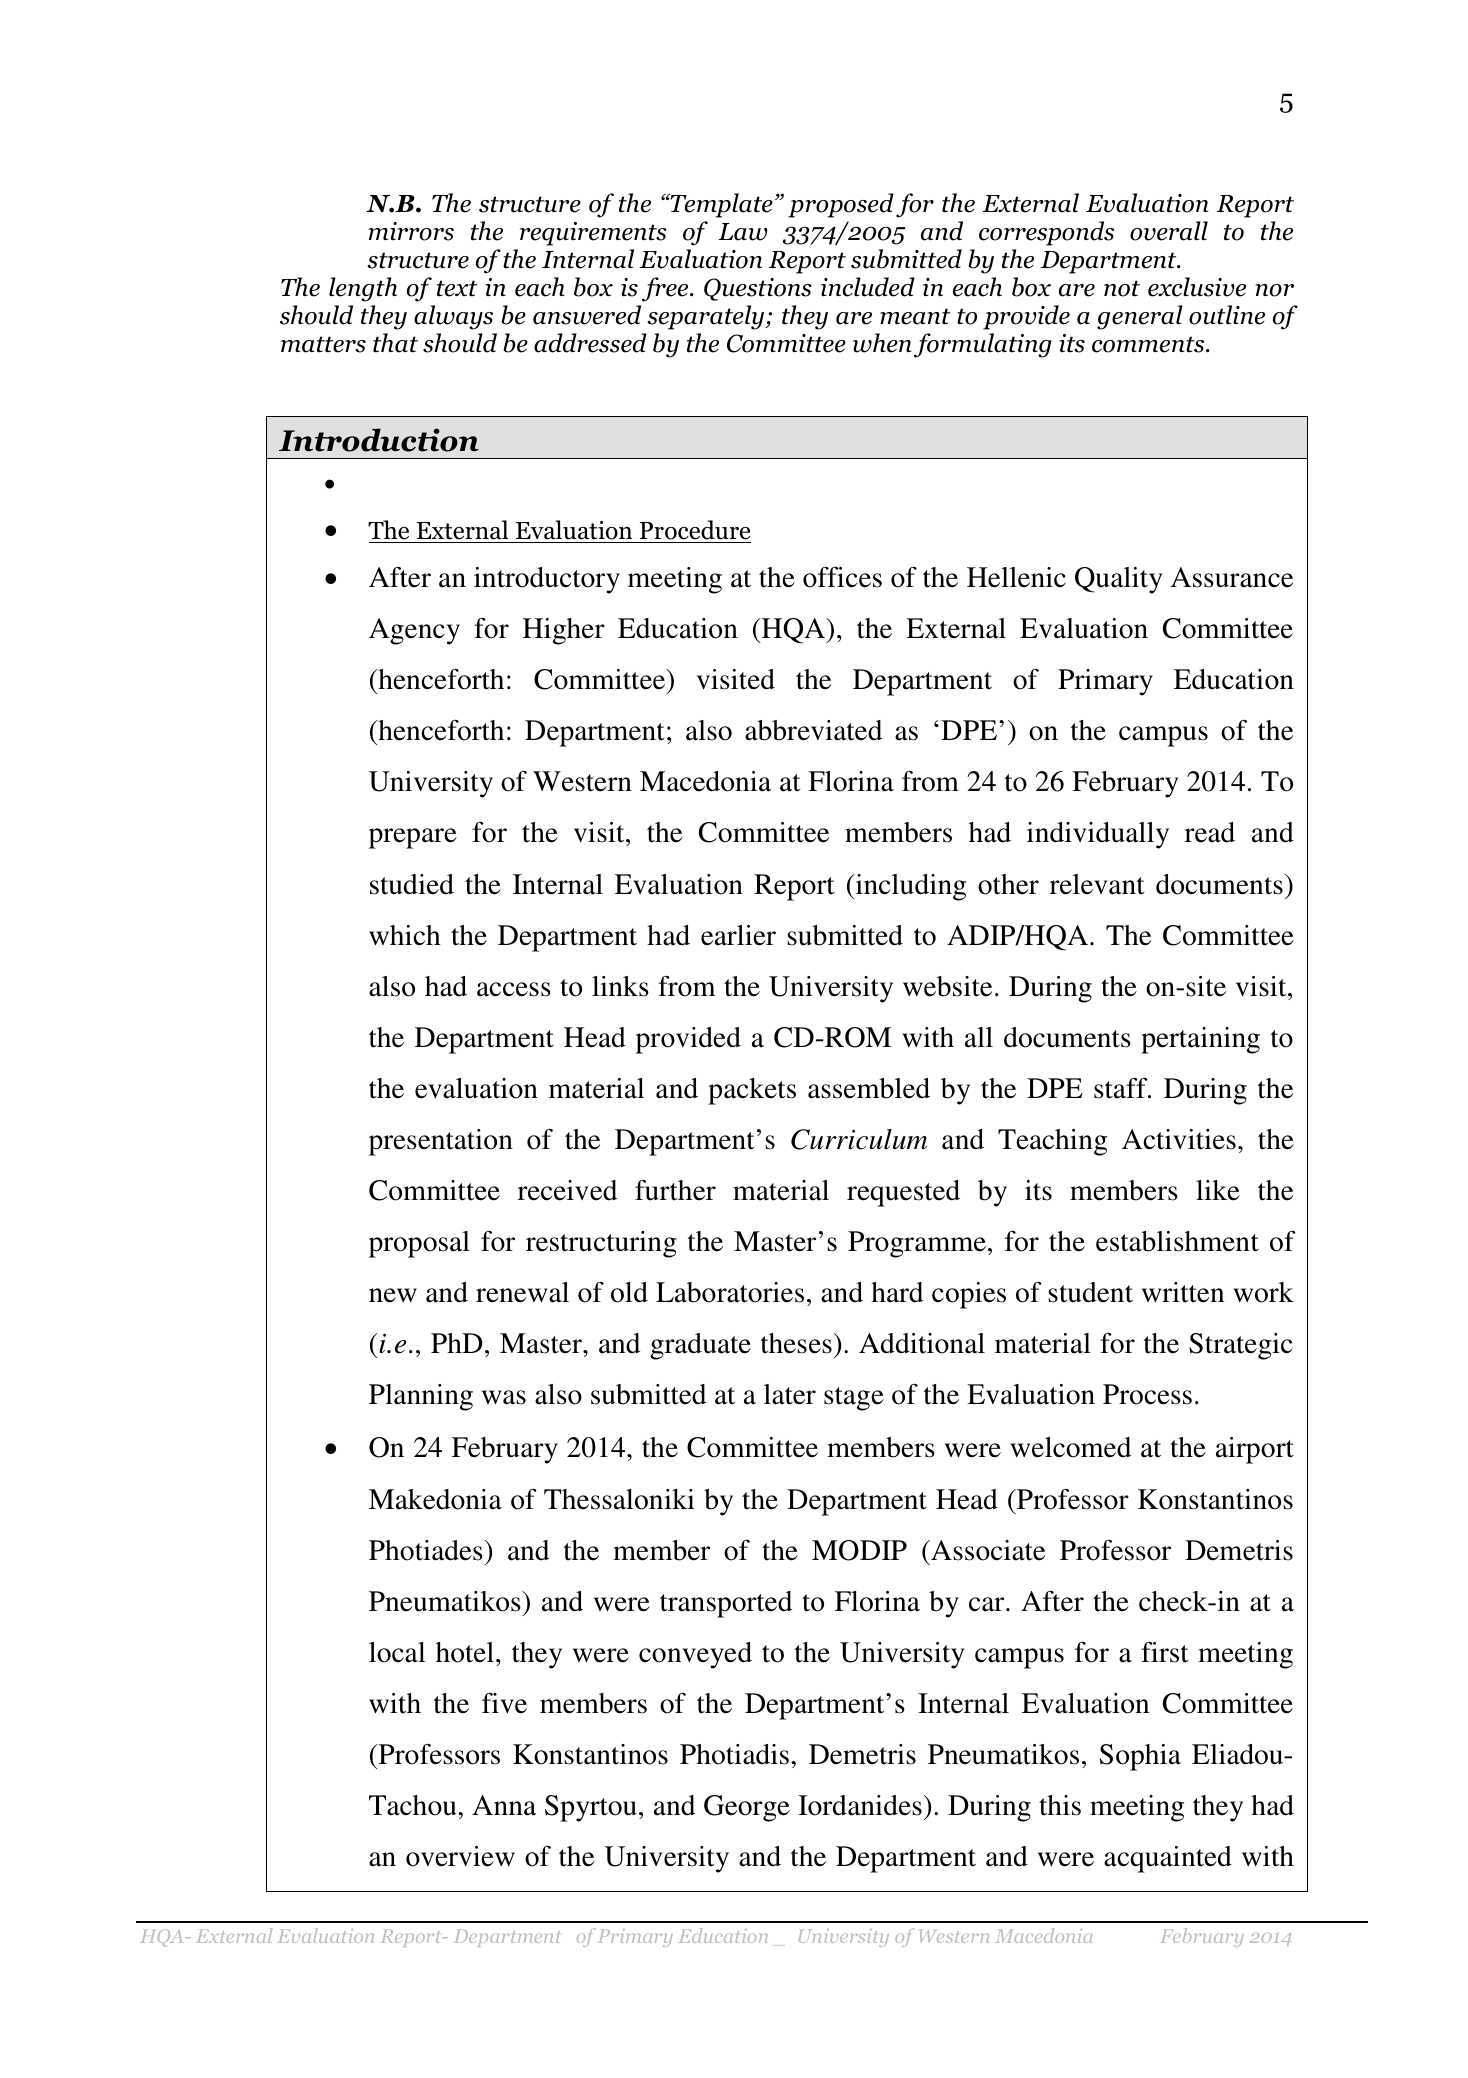 The width and height of the image is (1468, 2078). I want to click on access, so click(514, 989).
